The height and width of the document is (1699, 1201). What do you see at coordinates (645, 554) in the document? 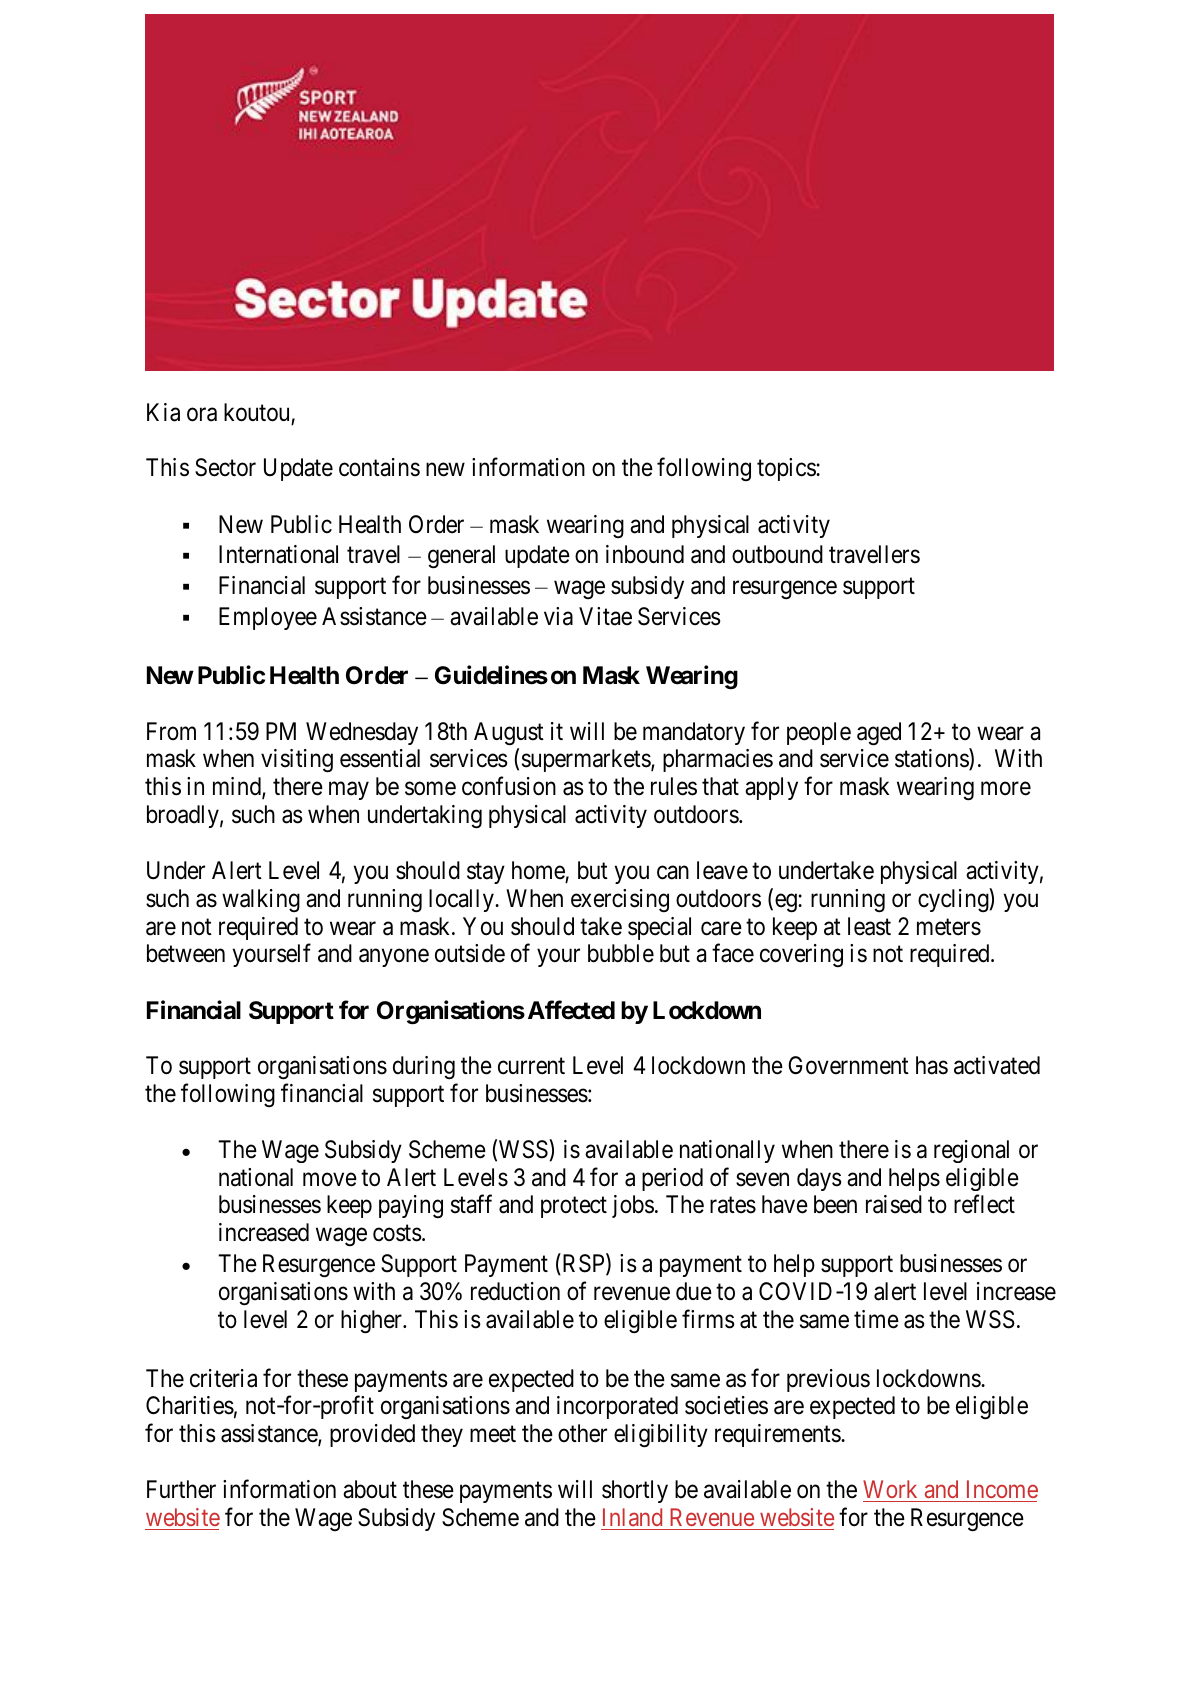
I see `inbound` at bounding box center [645, 554].
